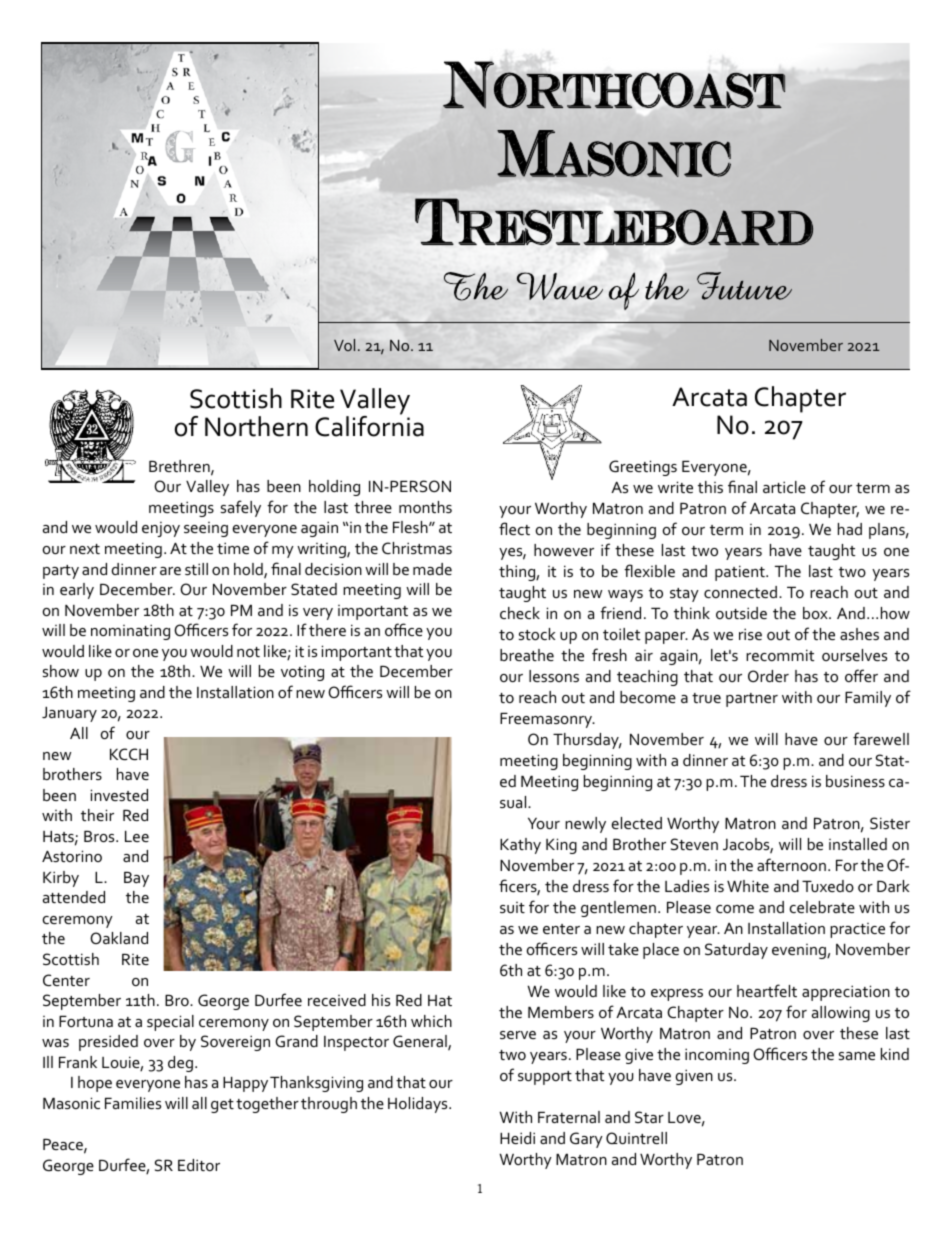 This screenshot has height=1233, width=952. Describe the element at coordinates (256, 426) in the screenshot. I see `Northern` at that location.
